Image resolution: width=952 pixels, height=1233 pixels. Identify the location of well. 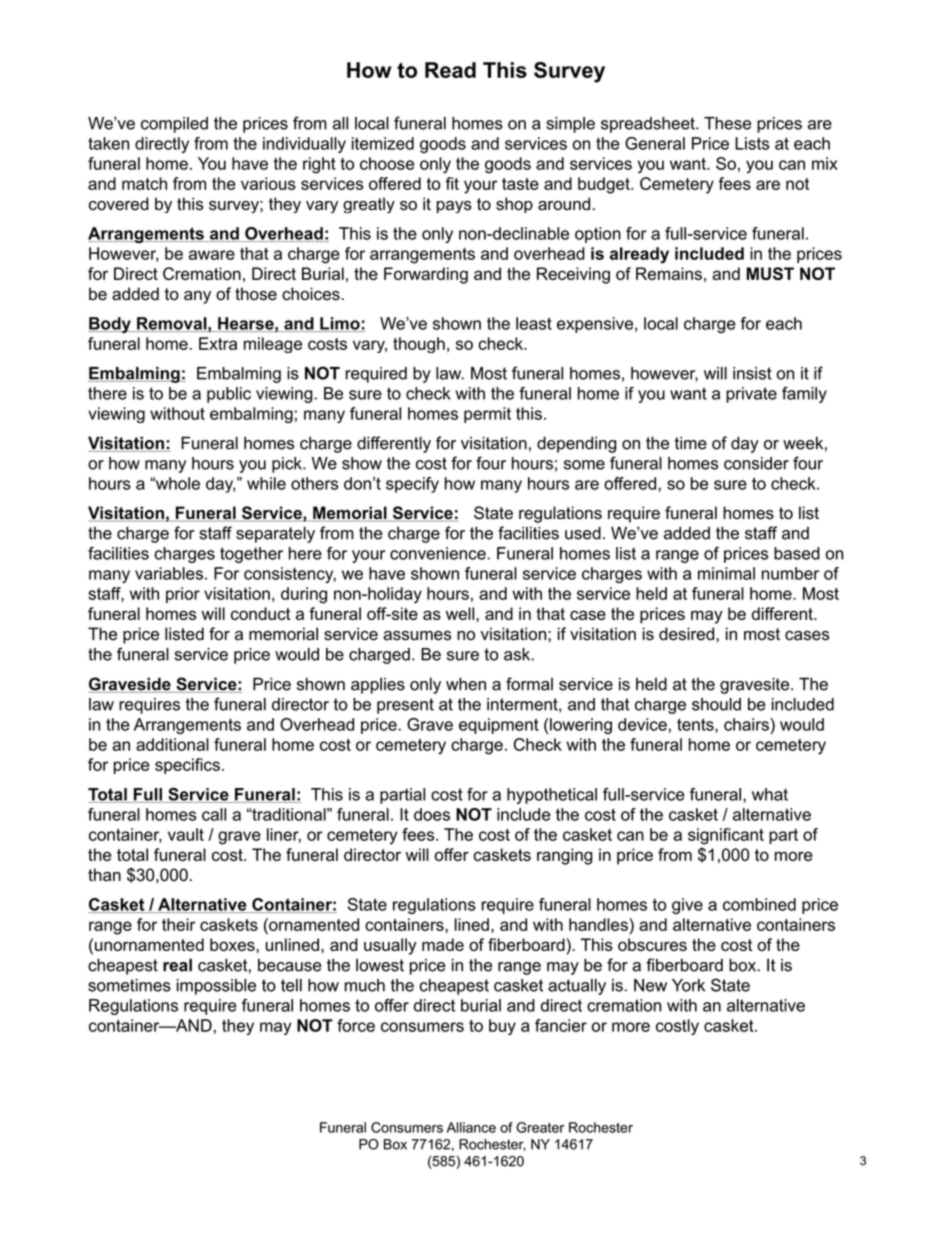
(461, 613).
